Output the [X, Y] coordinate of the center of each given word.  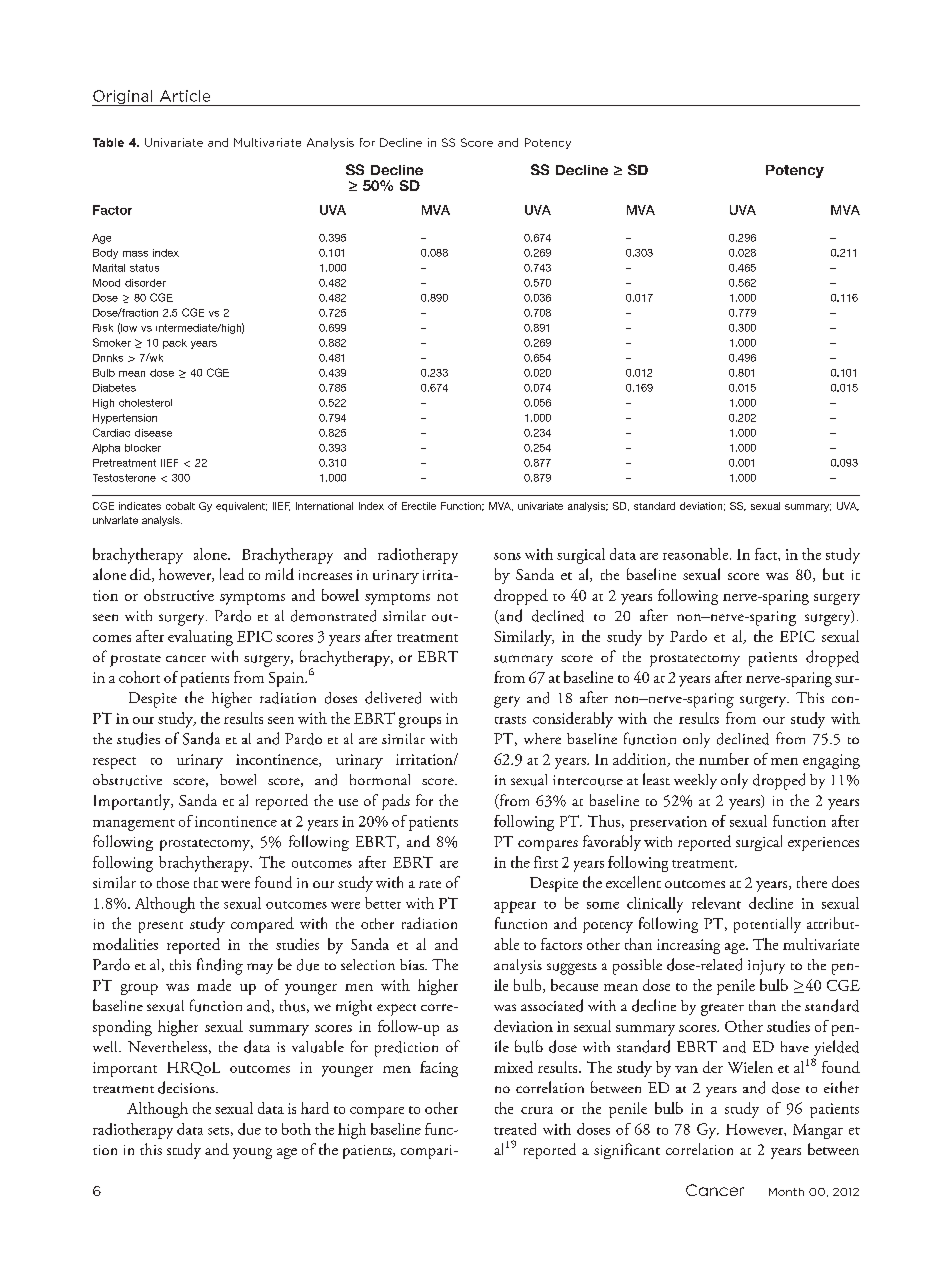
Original [123, 98]
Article [185, 96]
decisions [187, 1087]
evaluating [200, 638]
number [724, 759]
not [447, 597]
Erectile [419, 506]
